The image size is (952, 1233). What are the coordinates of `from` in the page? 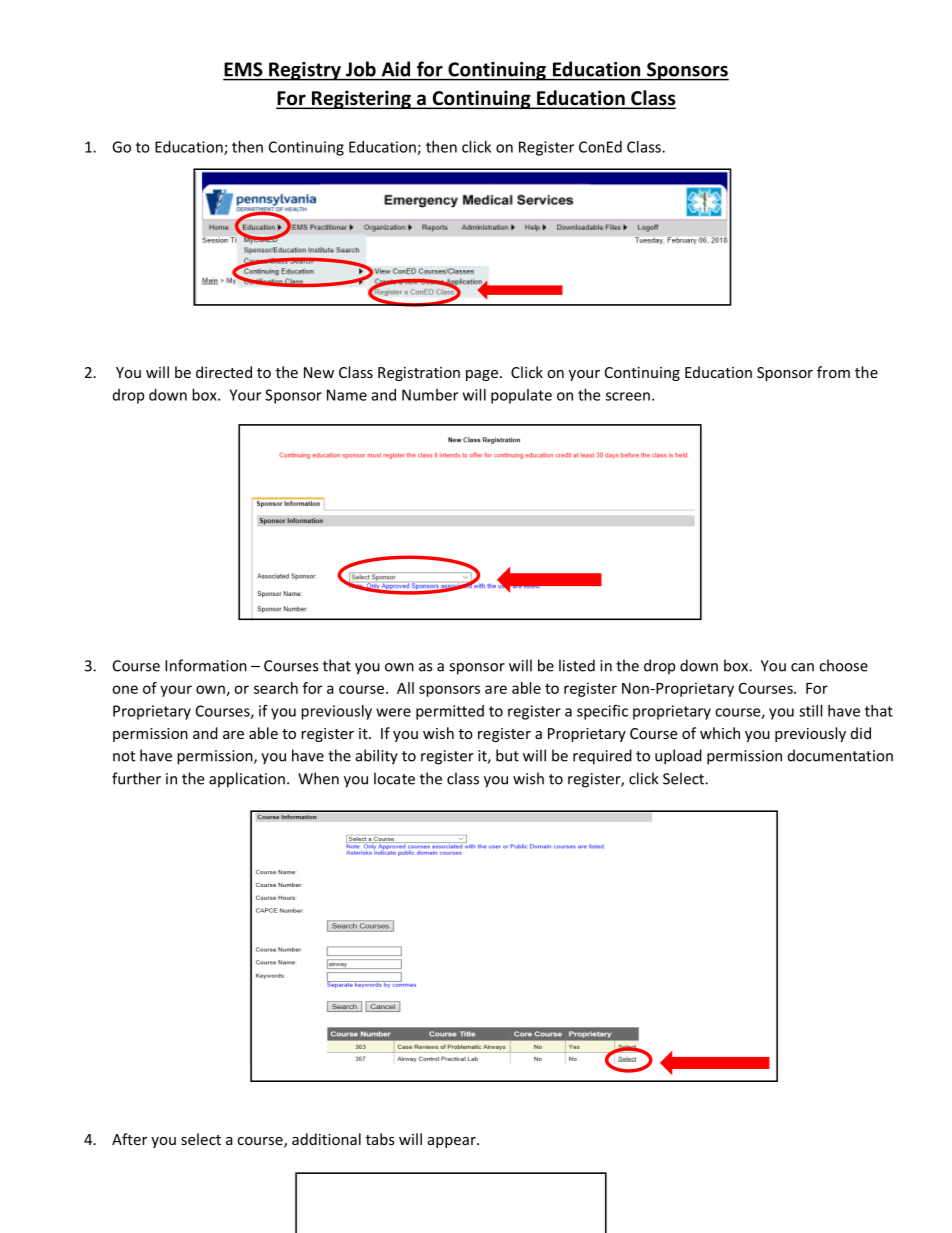 It's located at (833, 372).
